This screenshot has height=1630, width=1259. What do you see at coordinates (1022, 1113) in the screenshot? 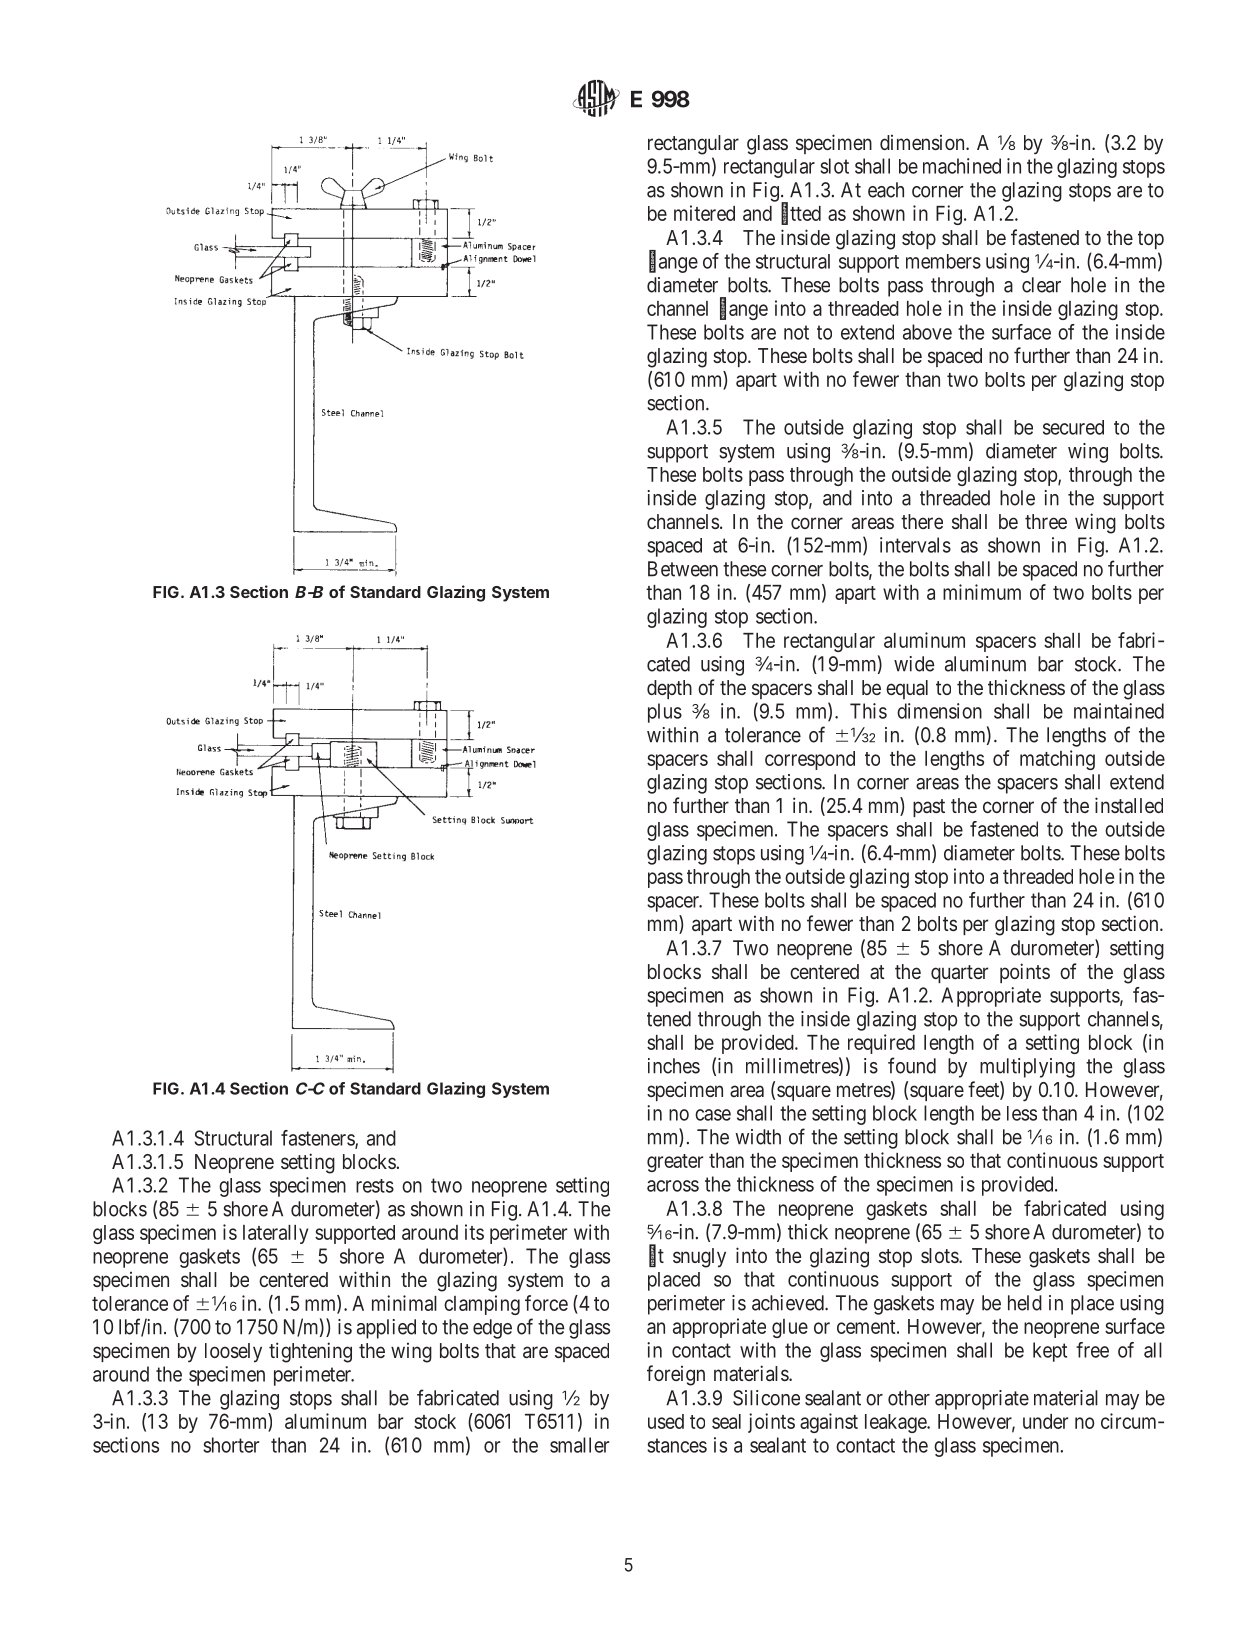
I see `less` at bounding box center [1022, 1113].
